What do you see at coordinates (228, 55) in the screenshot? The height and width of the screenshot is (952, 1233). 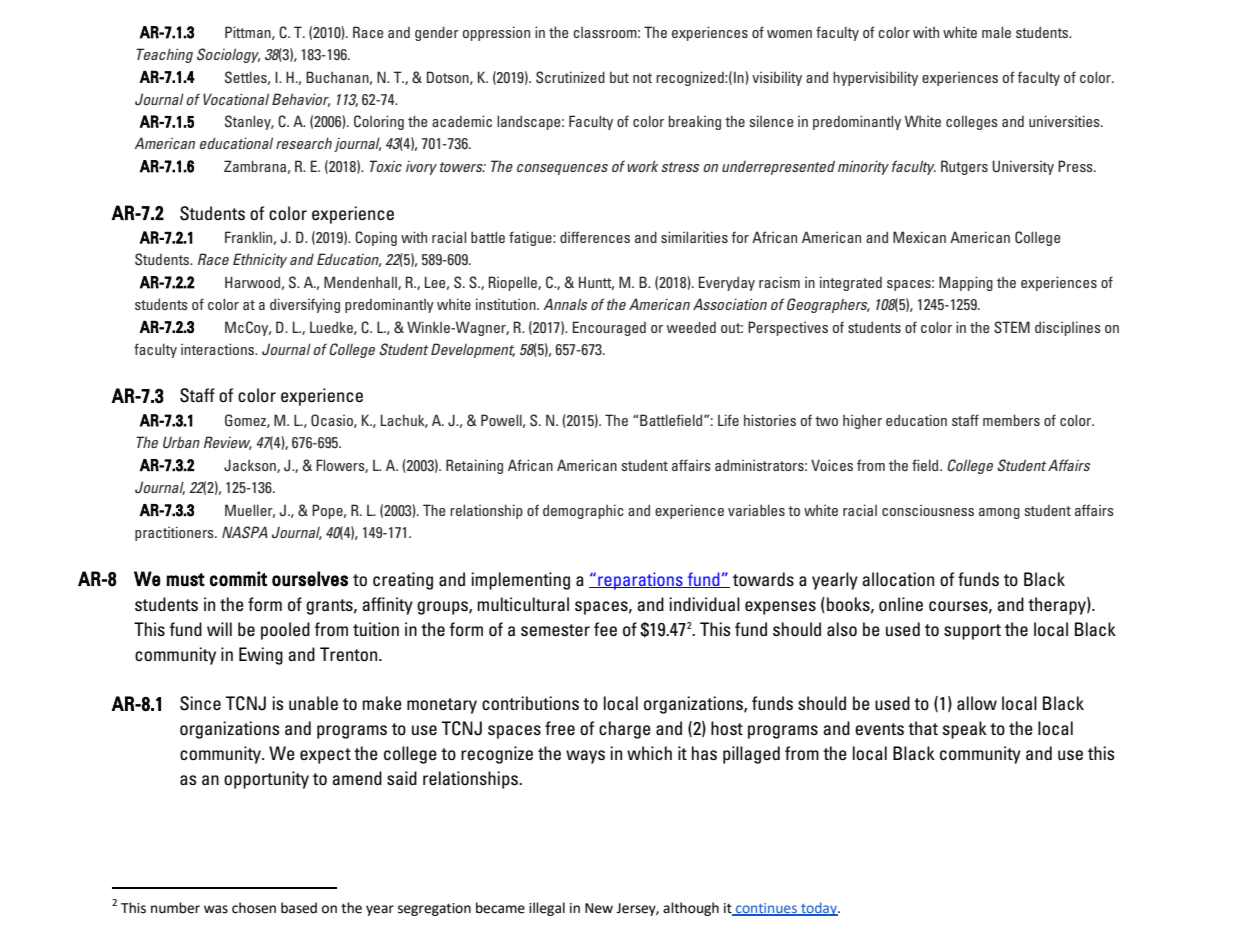 I see `Sociology` at bounding box center [228, 55].
